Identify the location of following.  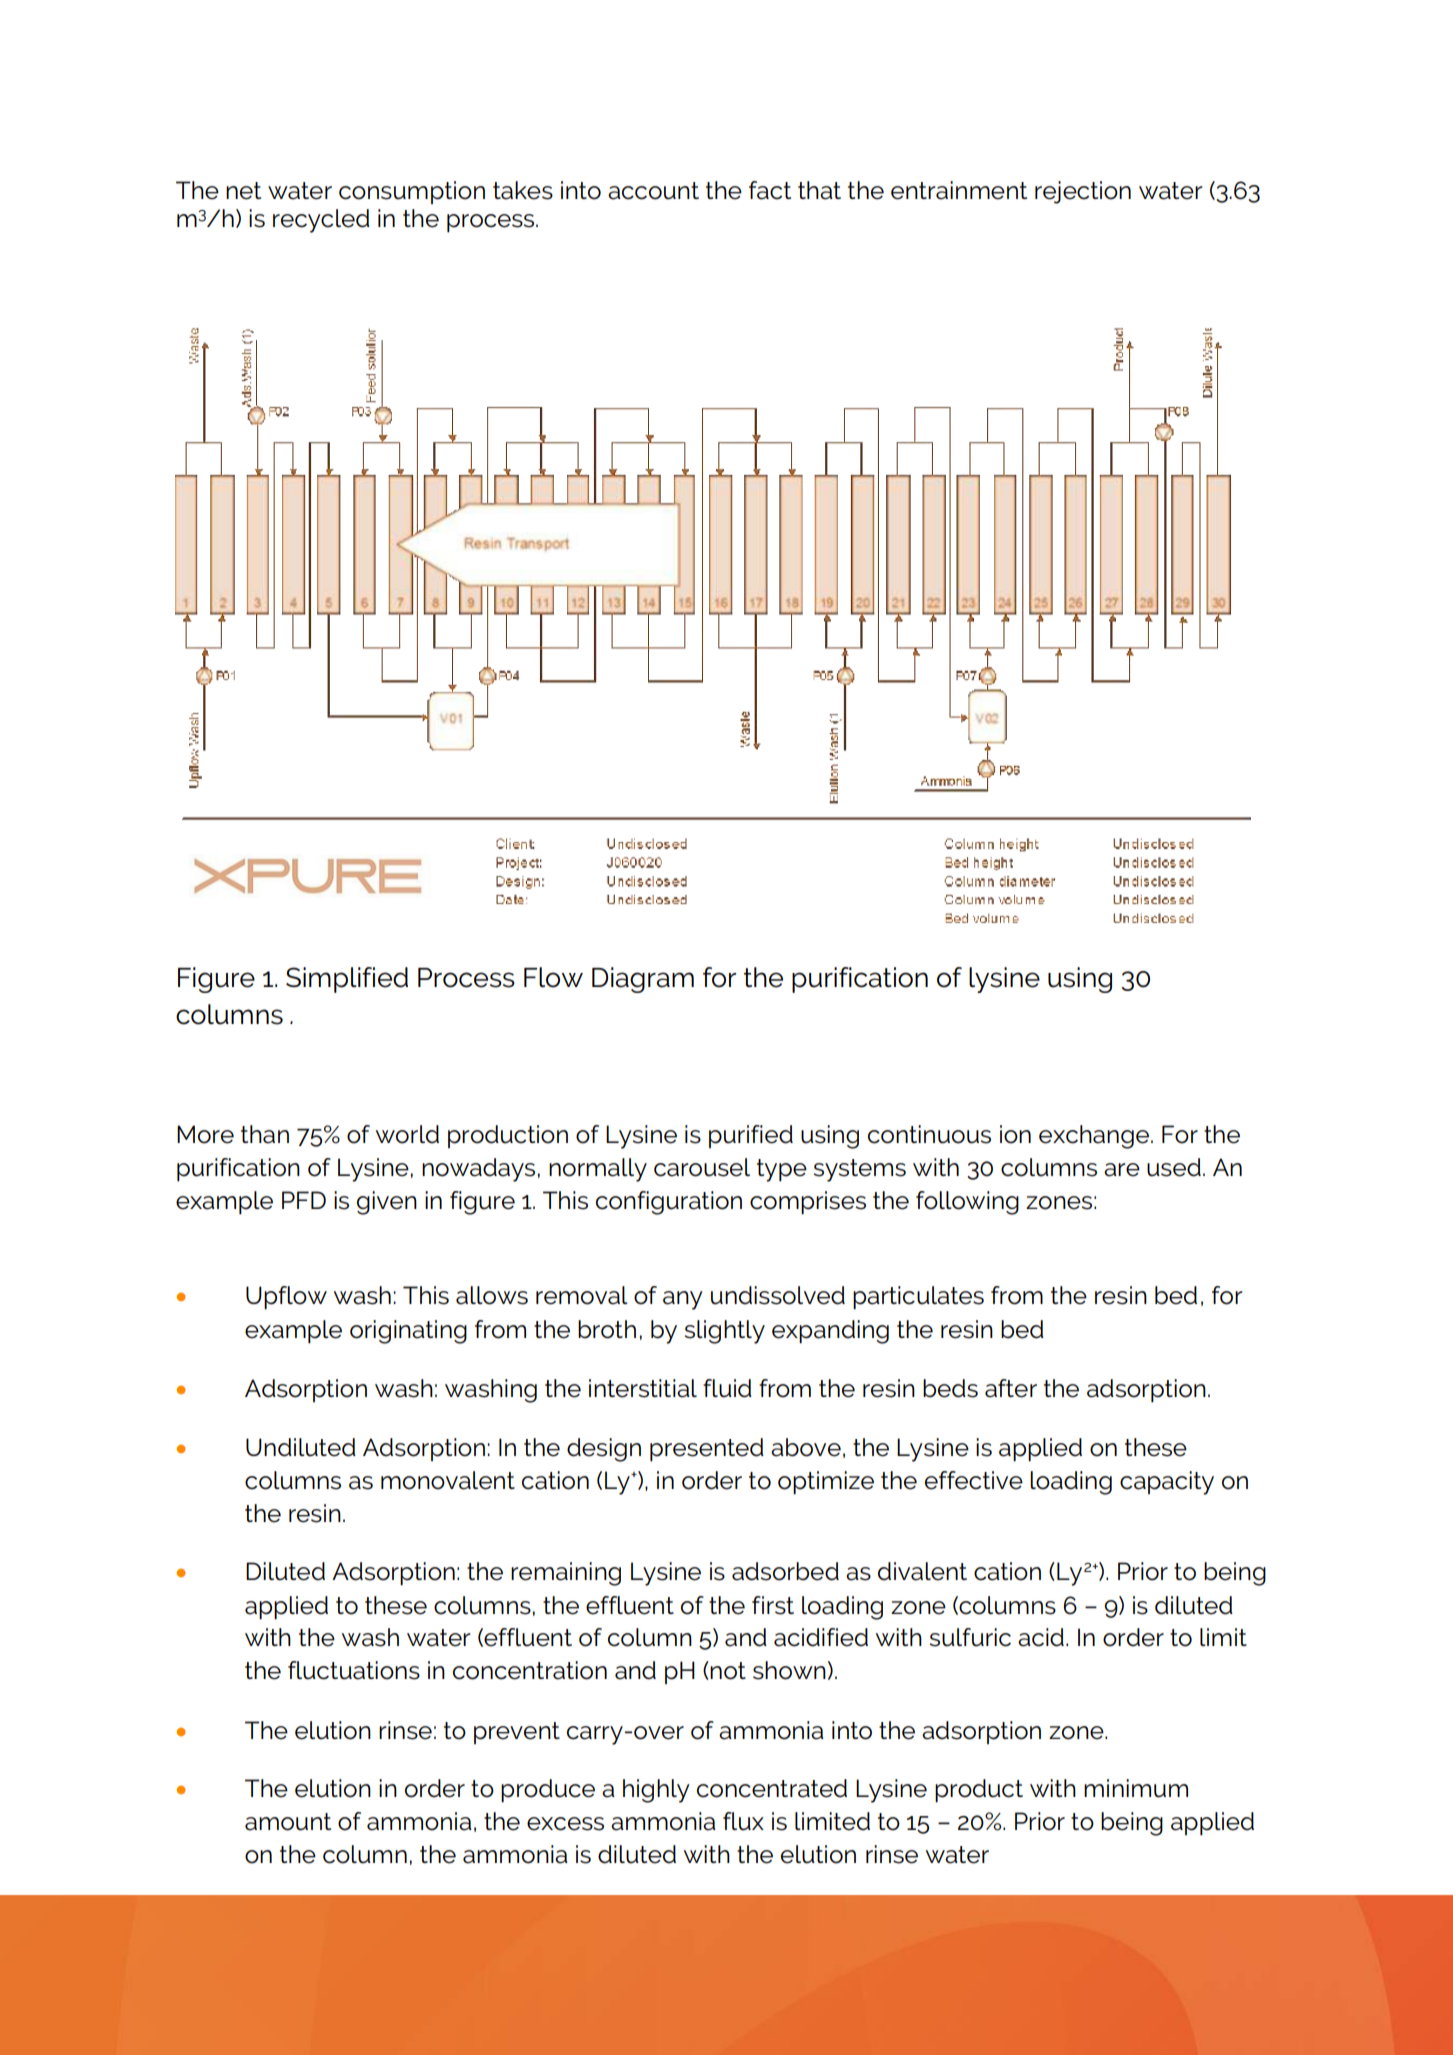
(967, 1203).
